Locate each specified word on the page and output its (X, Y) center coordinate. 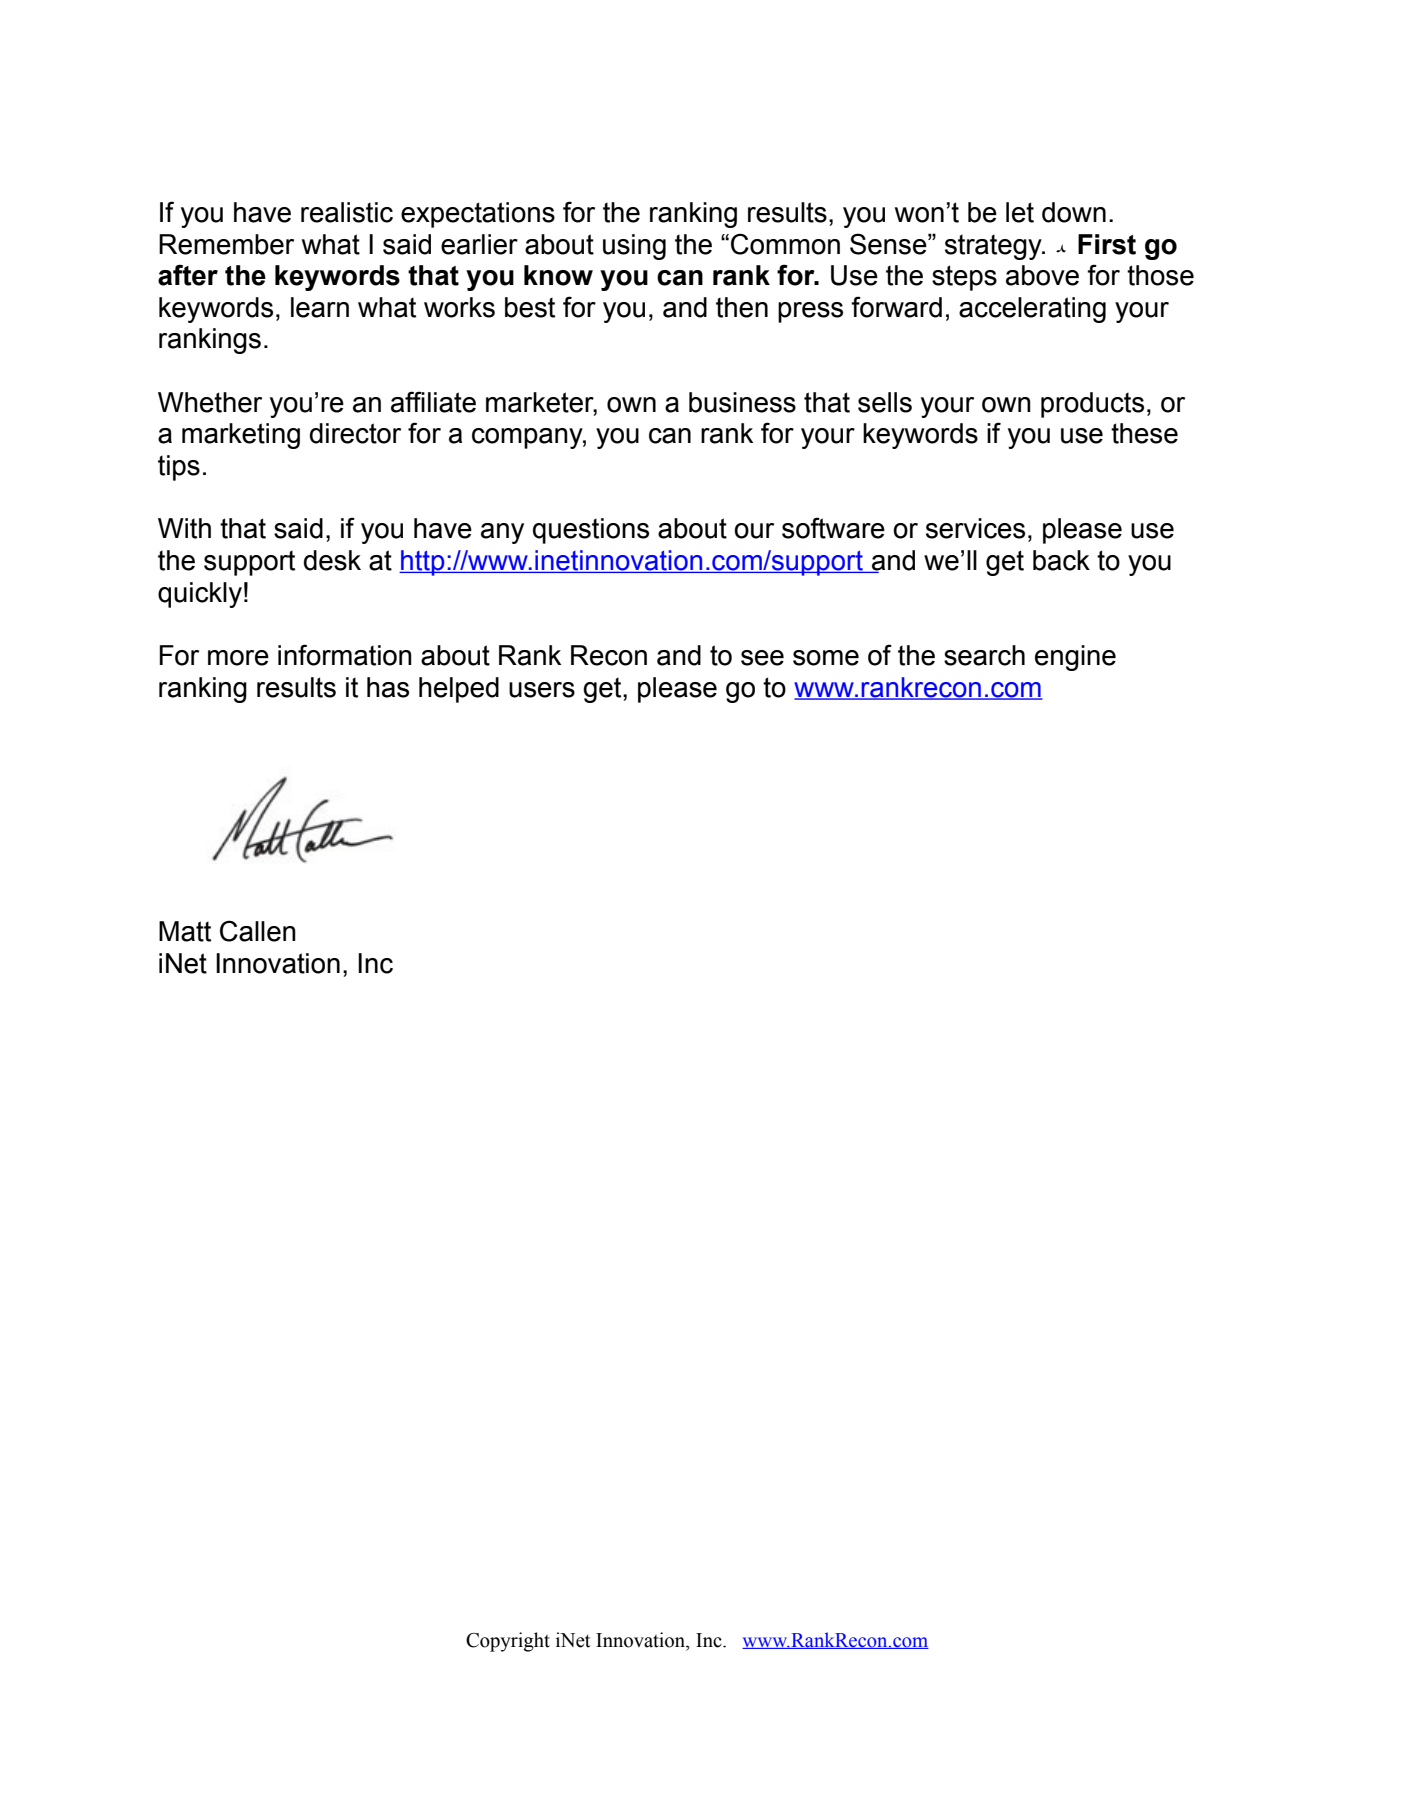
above (1042, 275)
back (1061, 560)
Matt (185, 931)
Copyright (508, 1642)
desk (332, 560)
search (984, 655)
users (542, 690)
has (388, 687)
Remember (226, 244)
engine (1075, 658)
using (634, 247)
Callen (258, 931)
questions (591, 531)
